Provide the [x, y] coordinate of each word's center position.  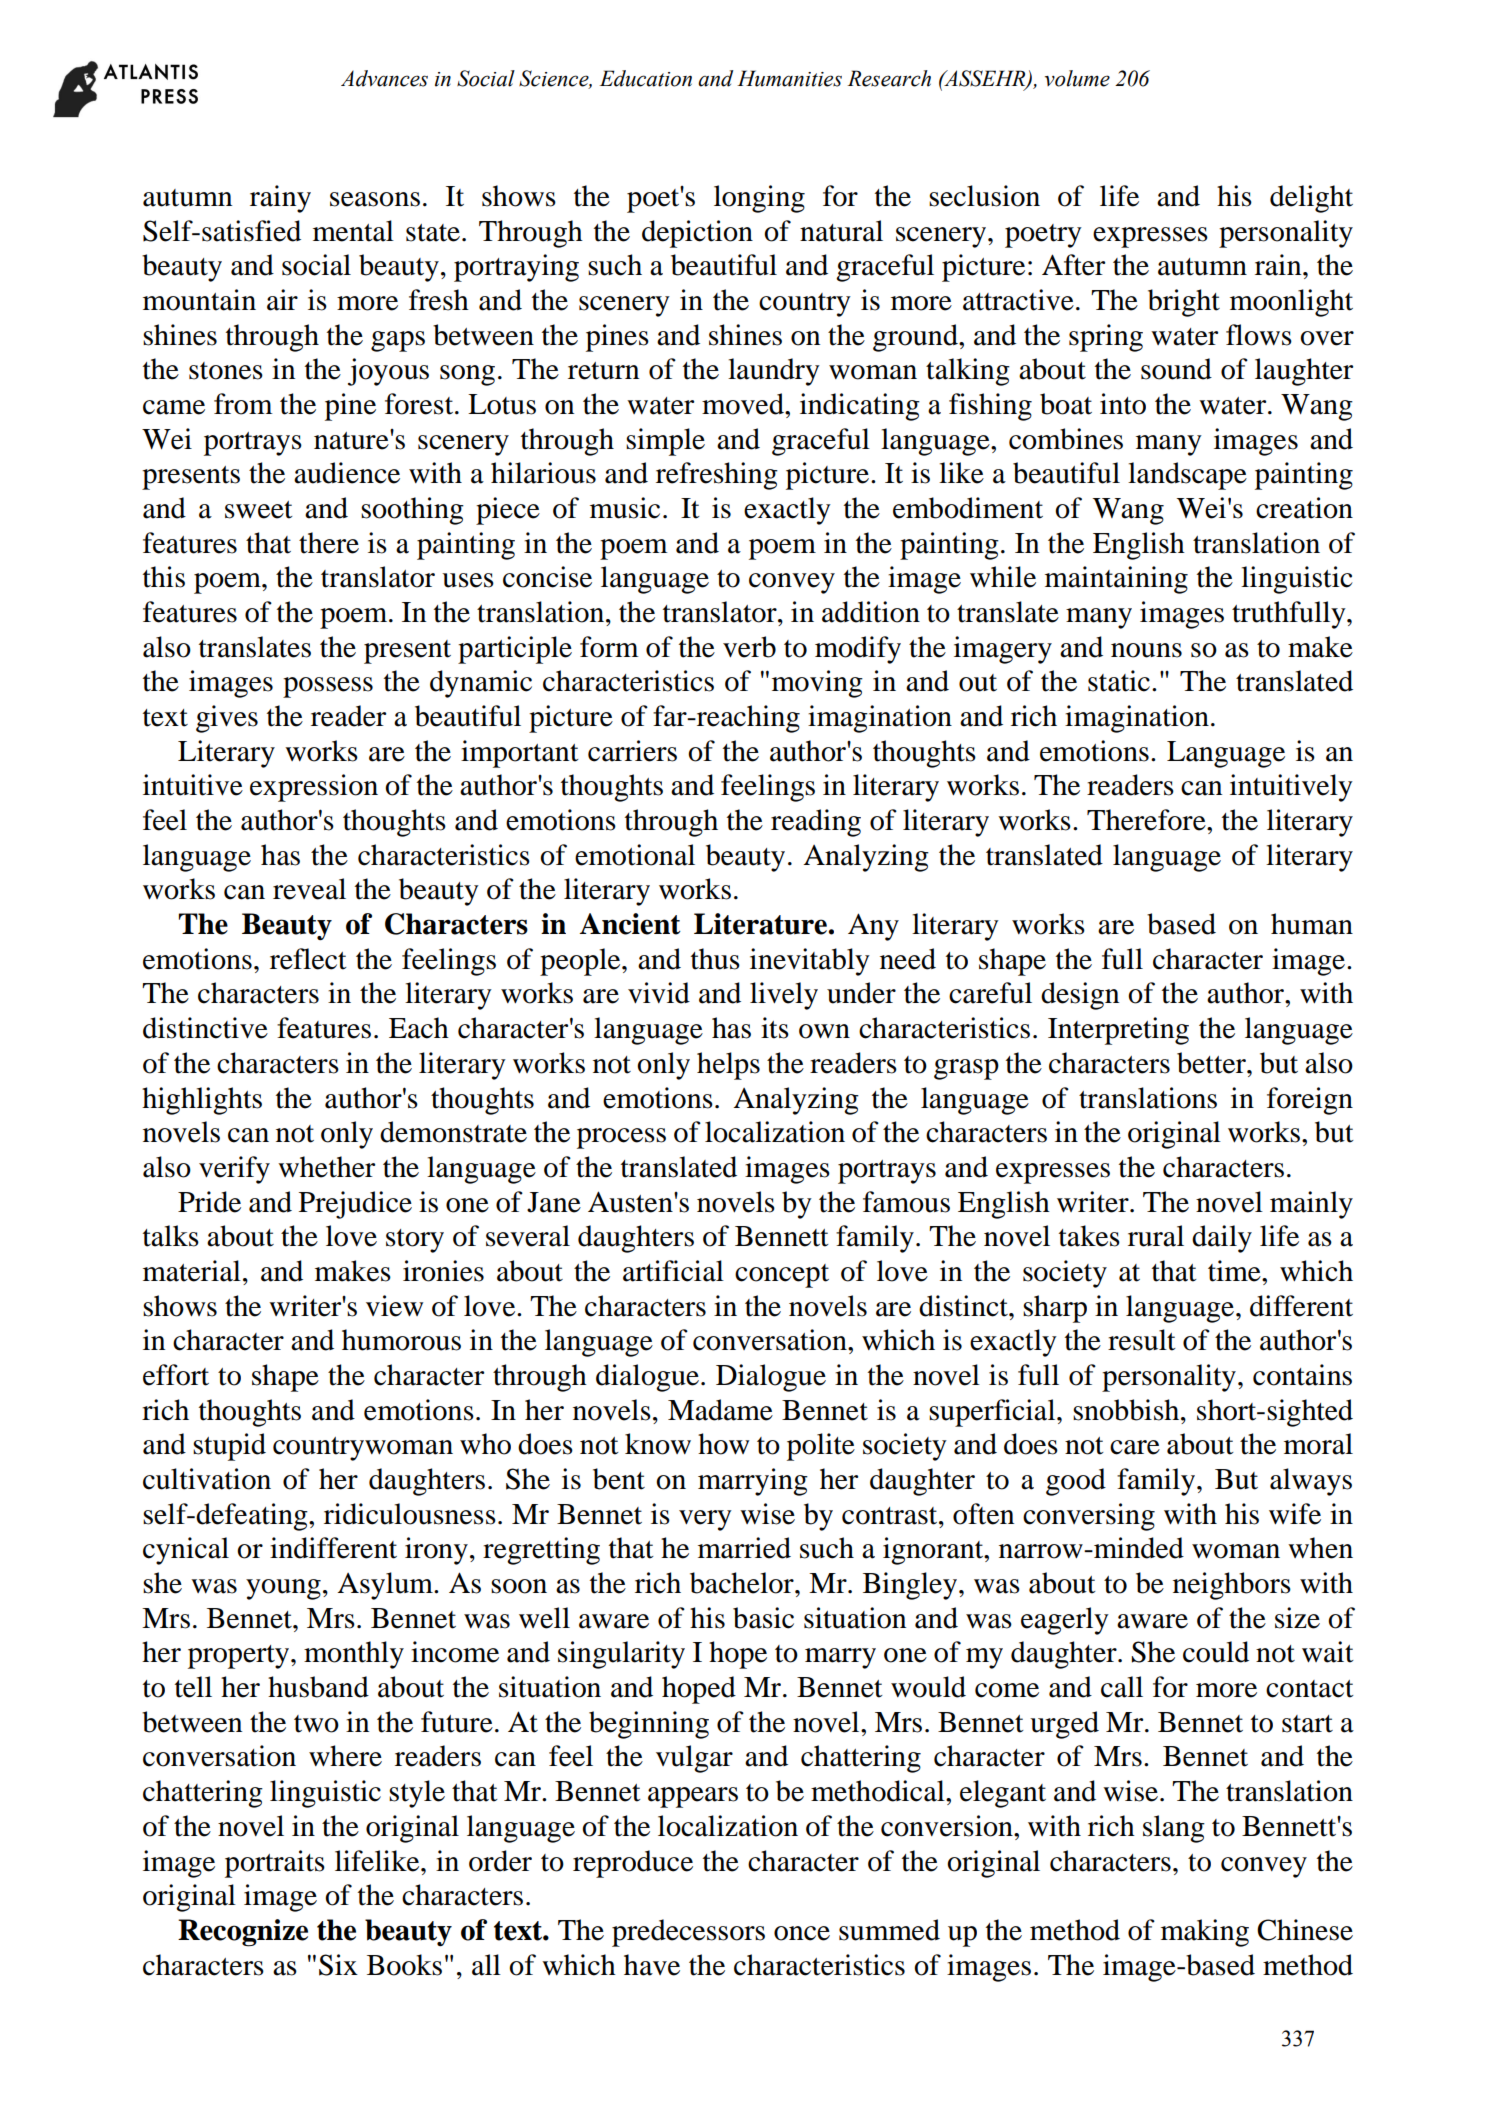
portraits [275, 1864]
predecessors [688, 1933]
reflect [308, 959]
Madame [720, 1410]
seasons [375, 199]
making [1205, 1933]
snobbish [1127, 1410]
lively [784, 996]
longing [759, 199]
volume [1077, 78]
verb [749, 647]
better [1212, 1063]
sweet [259, 510]
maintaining [1116, 580]
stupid [229, 1447]
